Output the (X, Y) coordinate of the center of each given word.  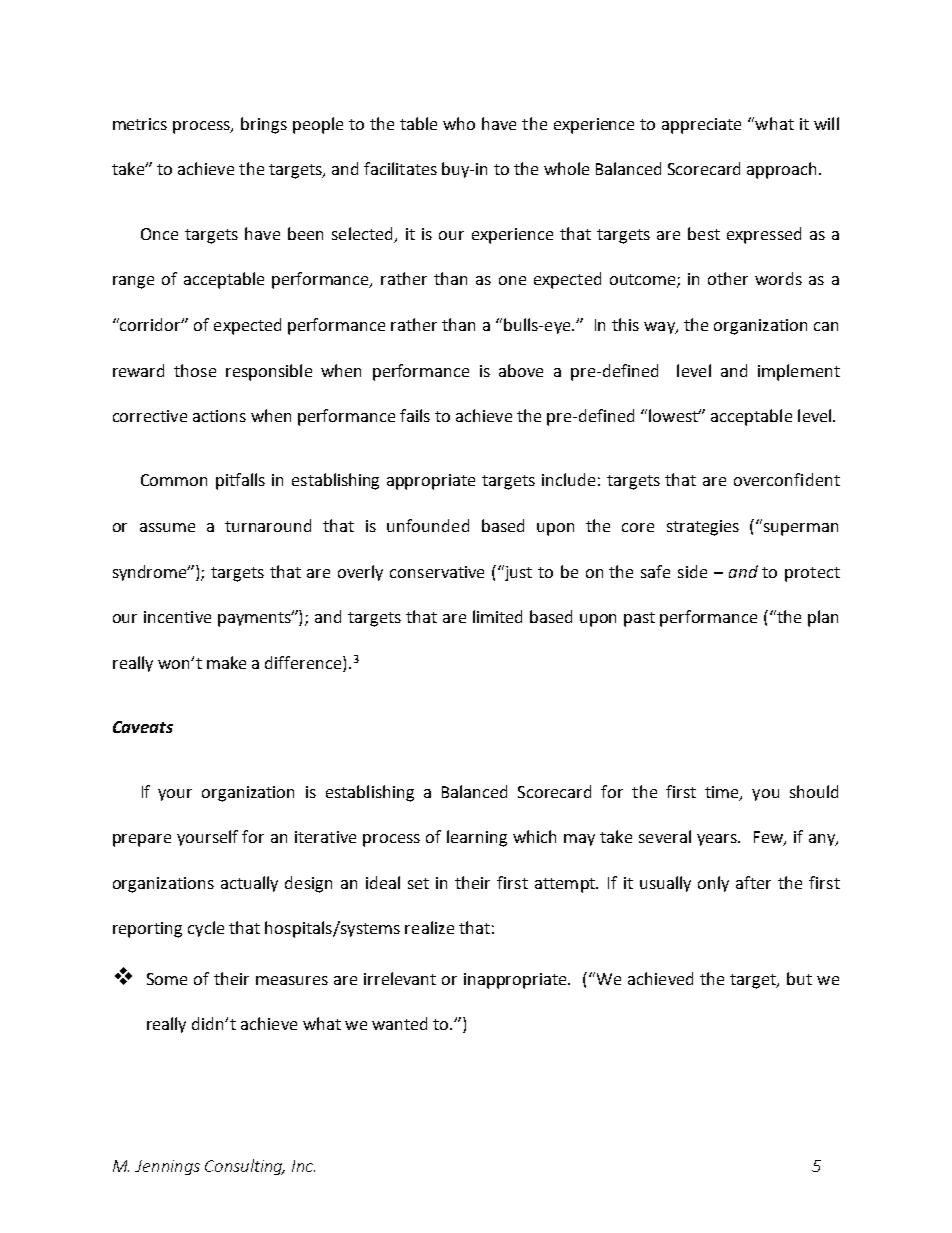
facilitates (400, 168)
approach (783, 170)
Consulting (245, 1167)
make (226, 662)
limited (497, 616)
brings (264, 125)
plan (823, 618)
